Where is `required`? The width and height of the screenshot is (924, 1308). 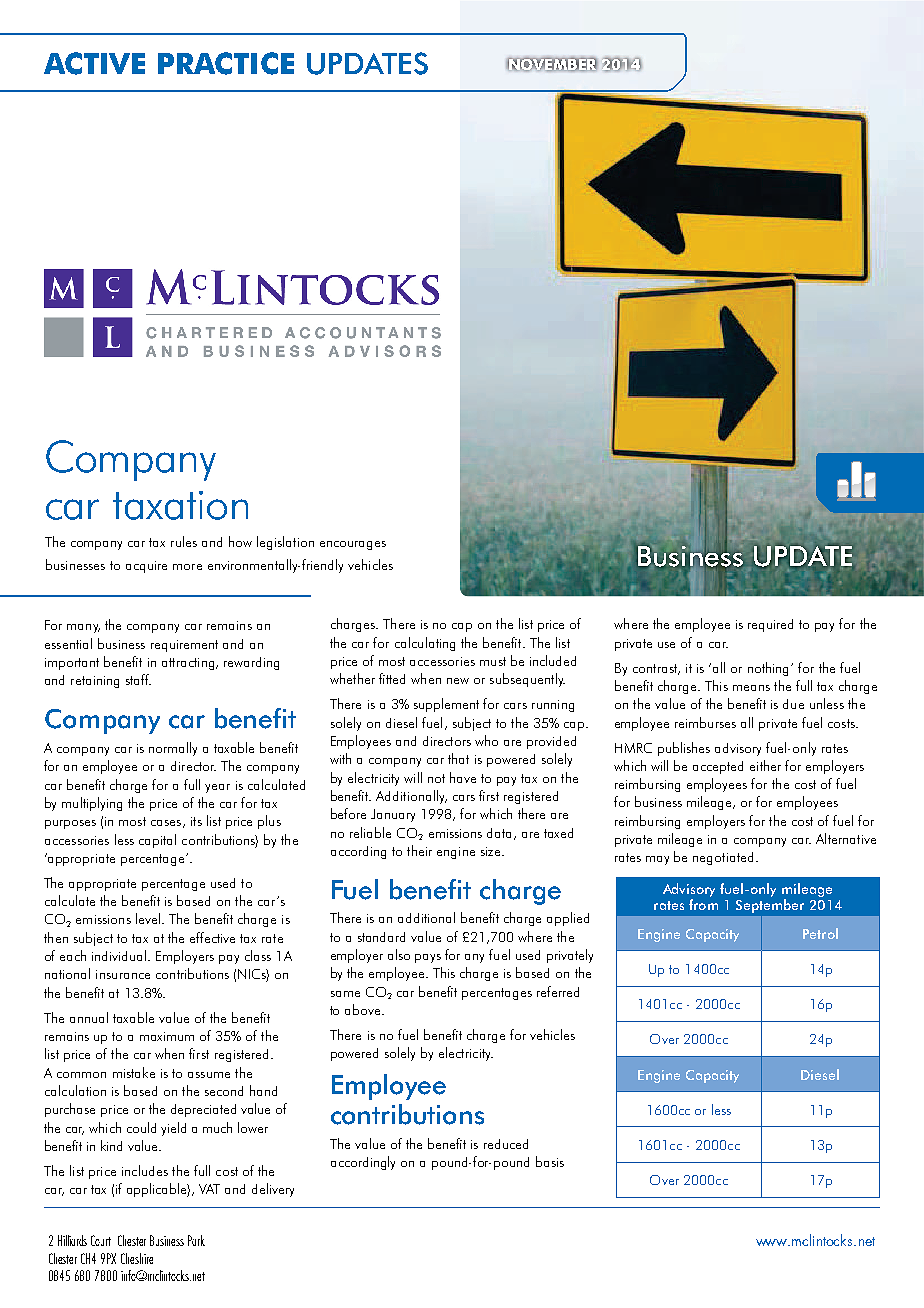 required is located at coordinates (770, 625).
